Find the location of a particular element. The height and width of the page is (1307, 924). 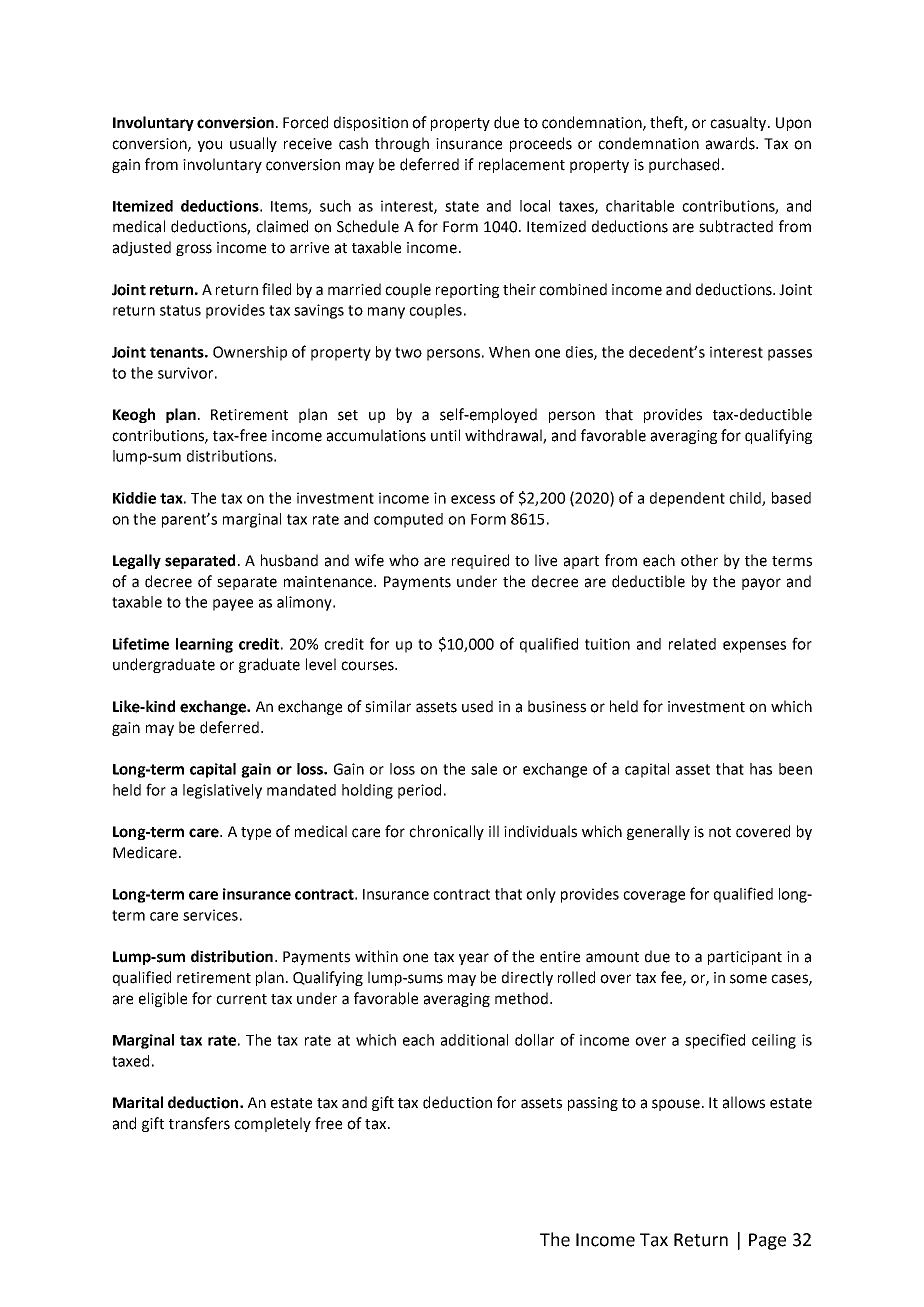

passing is located at coordinates (593, 1104).
